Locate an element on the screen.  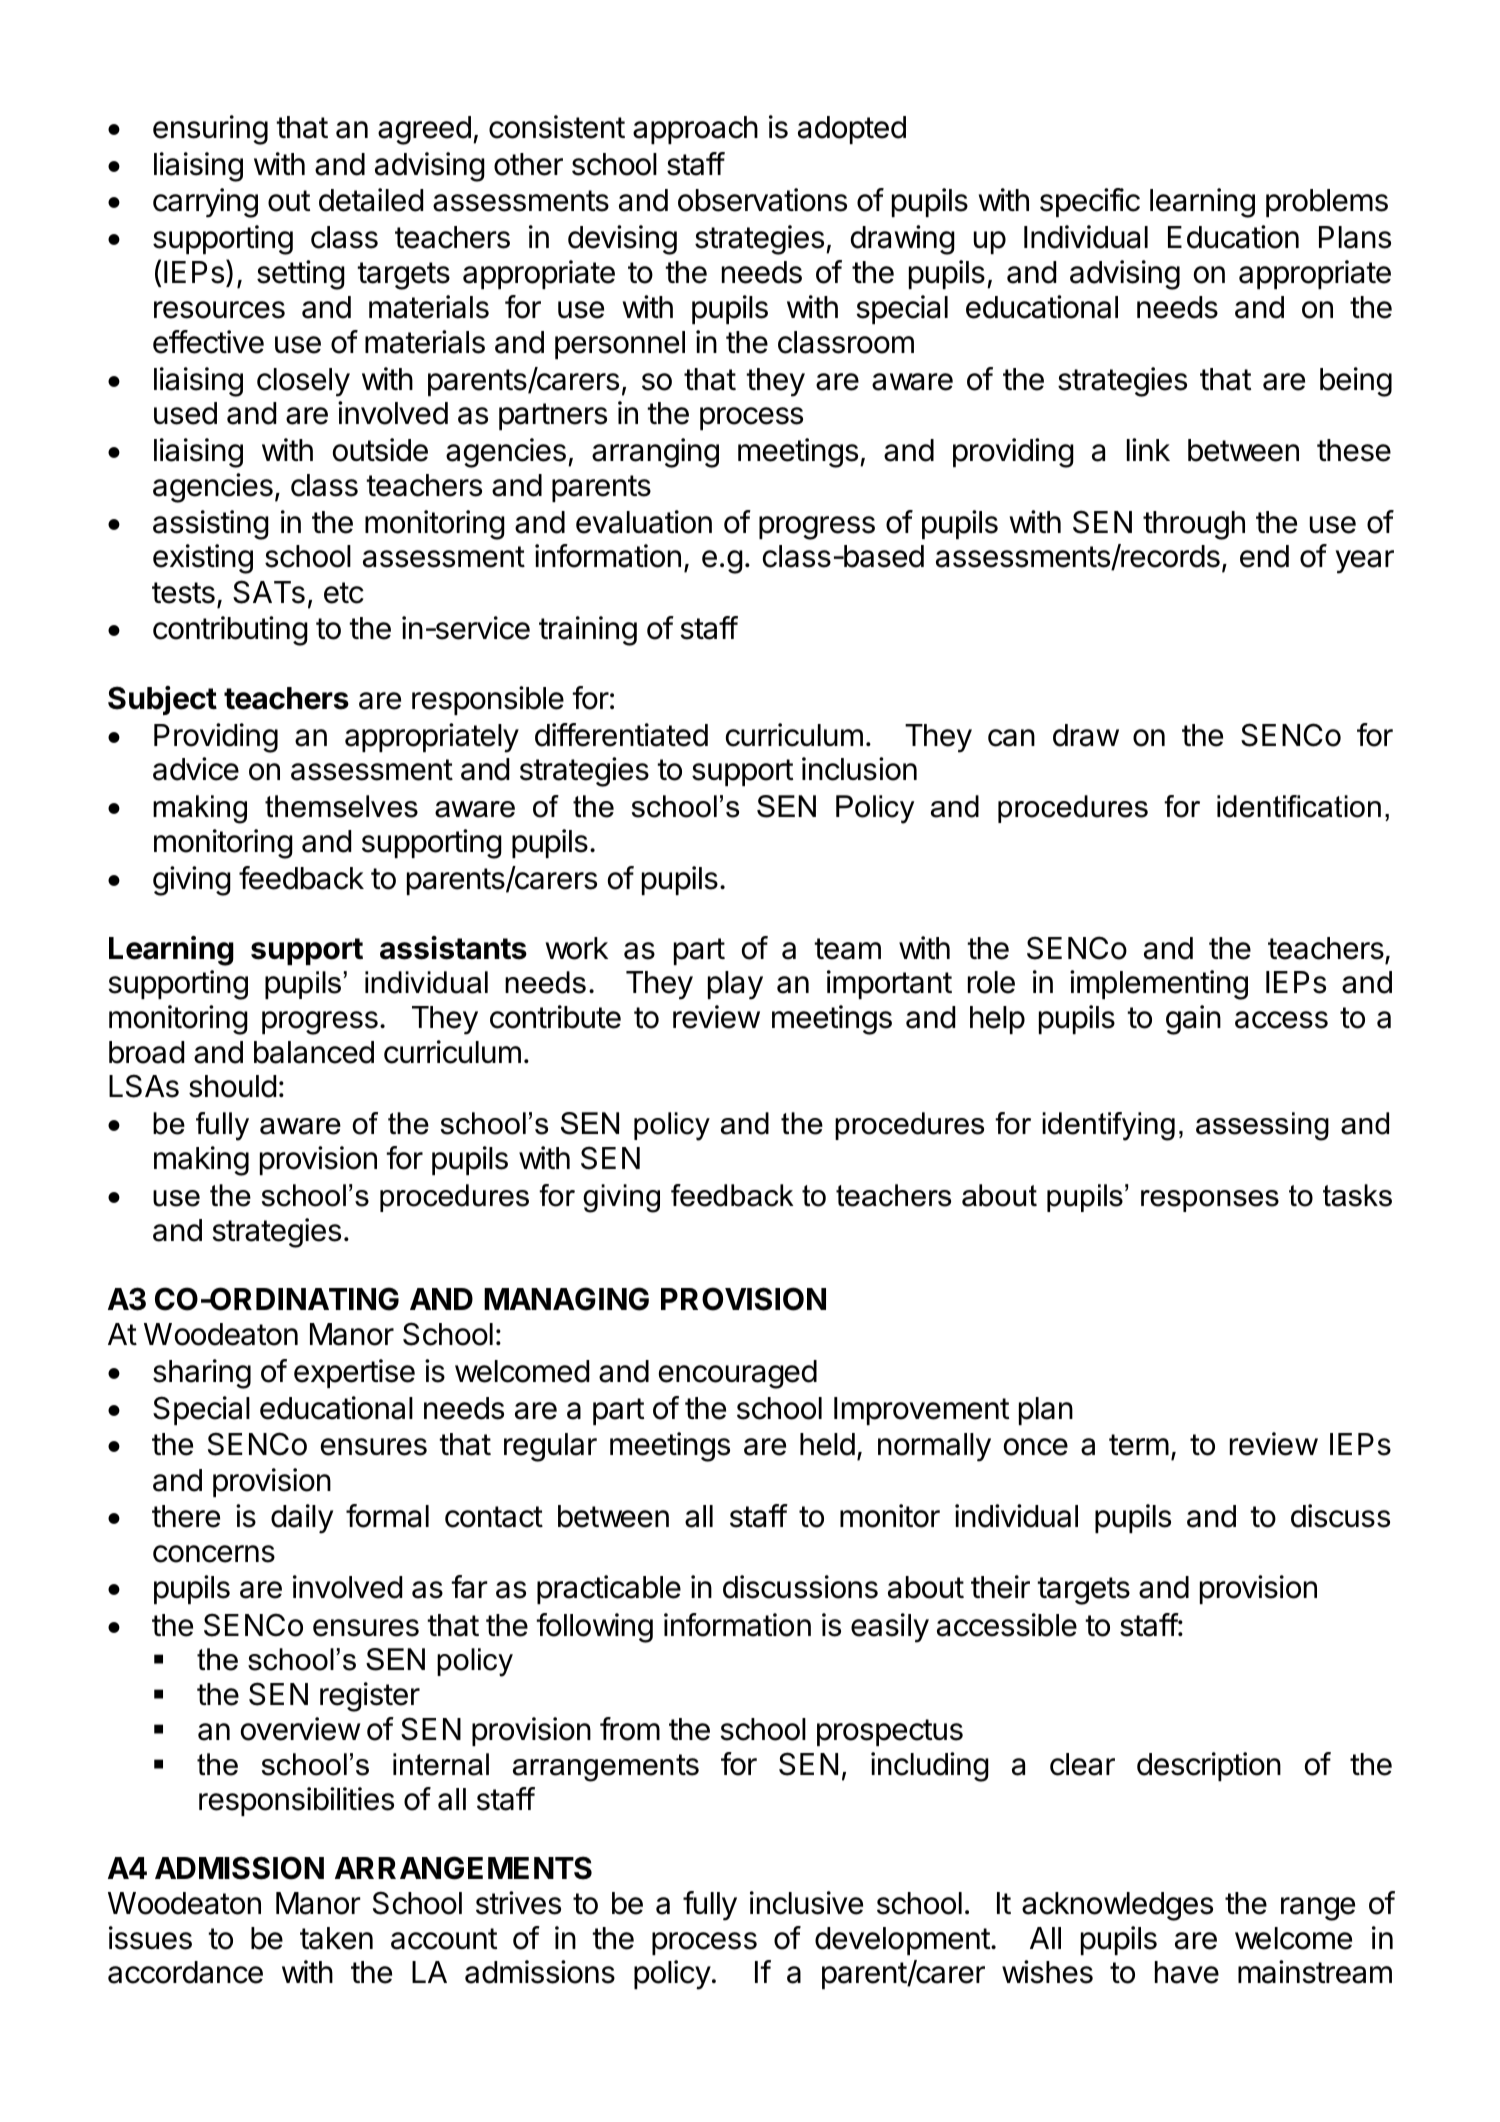
identification is located at coordinates (1299, 806).
